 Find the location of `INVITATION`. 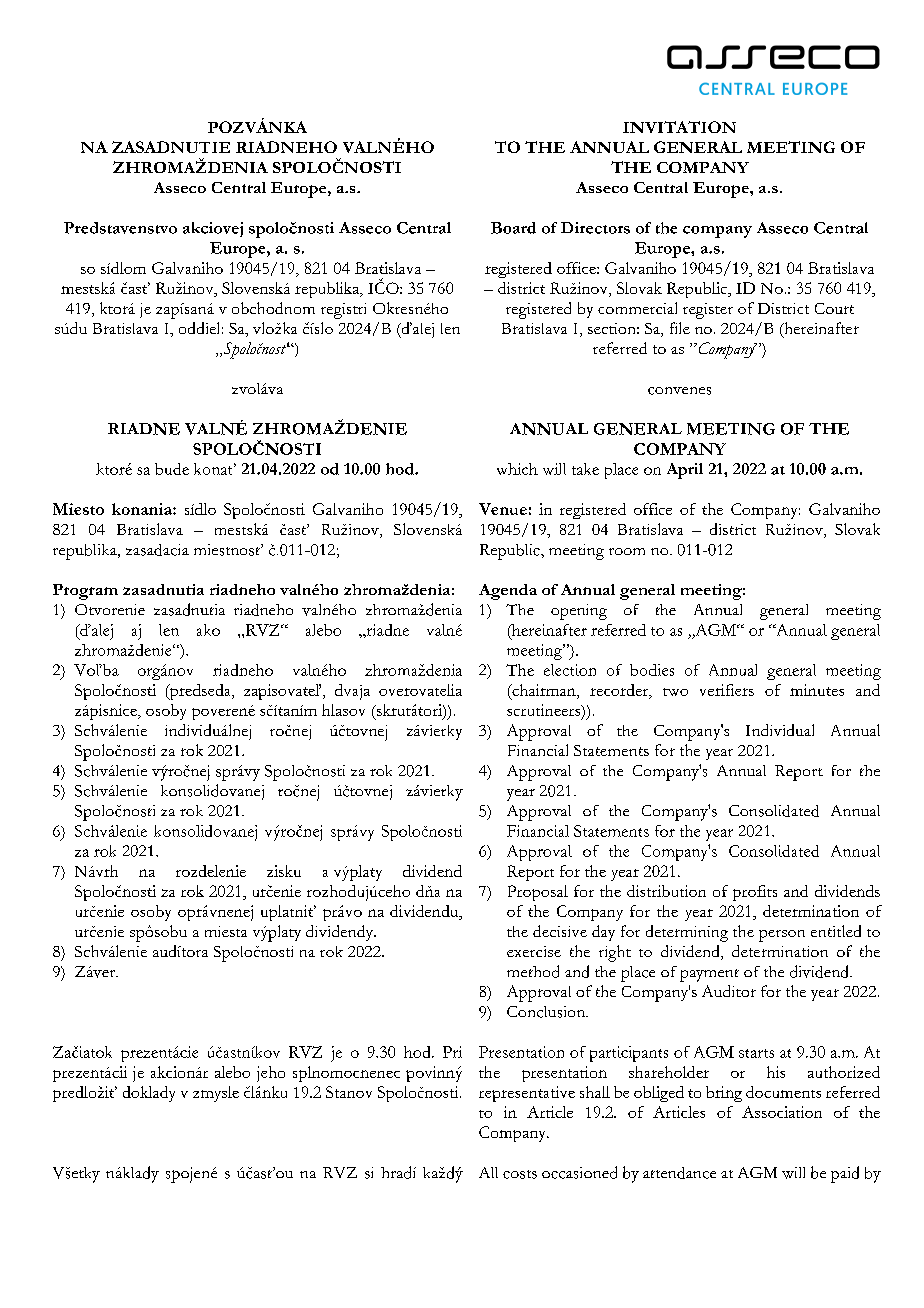

INVITATION is located at coordinates (679, 127).
